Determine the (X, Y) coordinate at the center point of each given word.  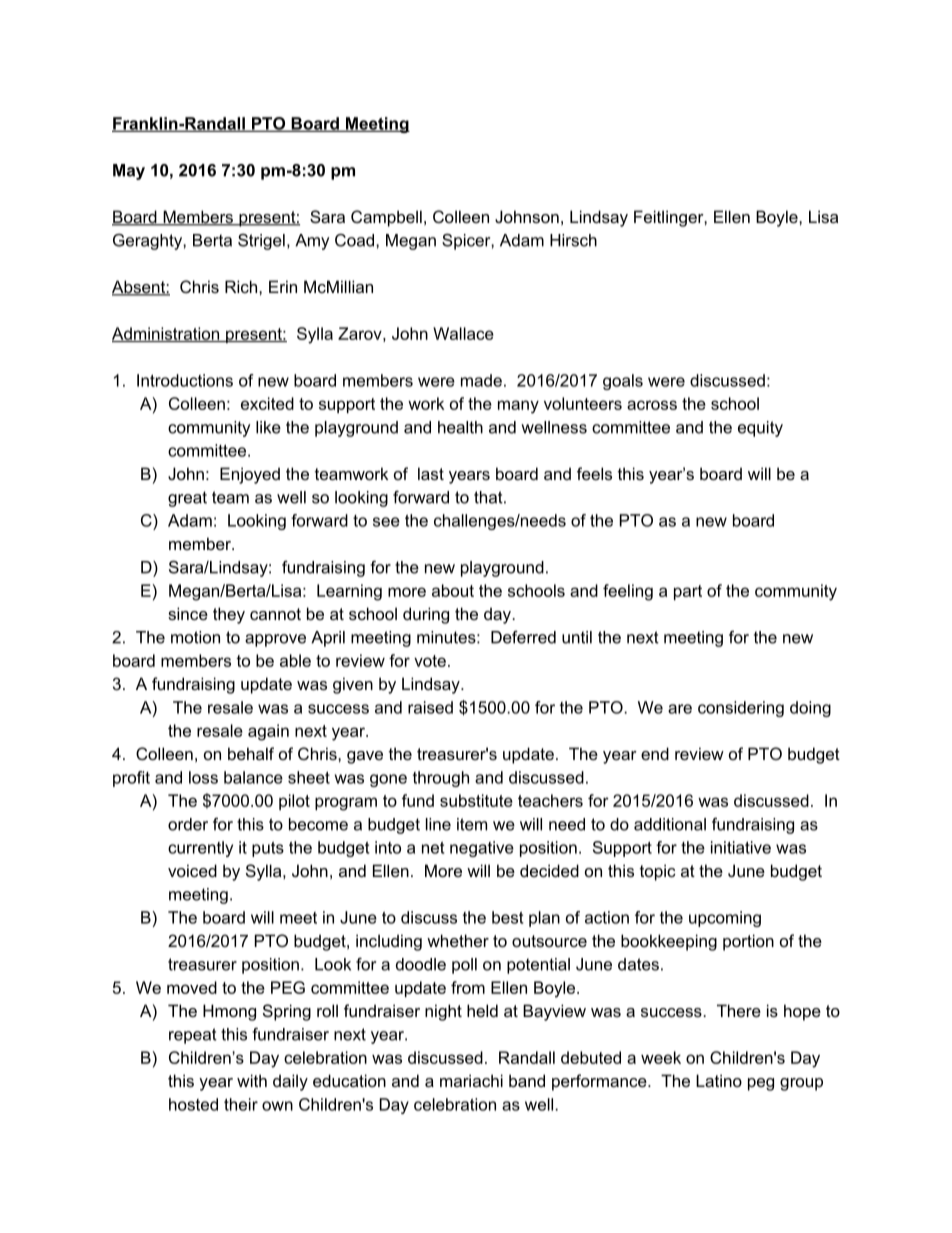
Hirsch (573, 240)
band (527, 1080)
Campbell (386, 218)
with (252, 1080)
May (129, 172)
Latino (719, 1080)
